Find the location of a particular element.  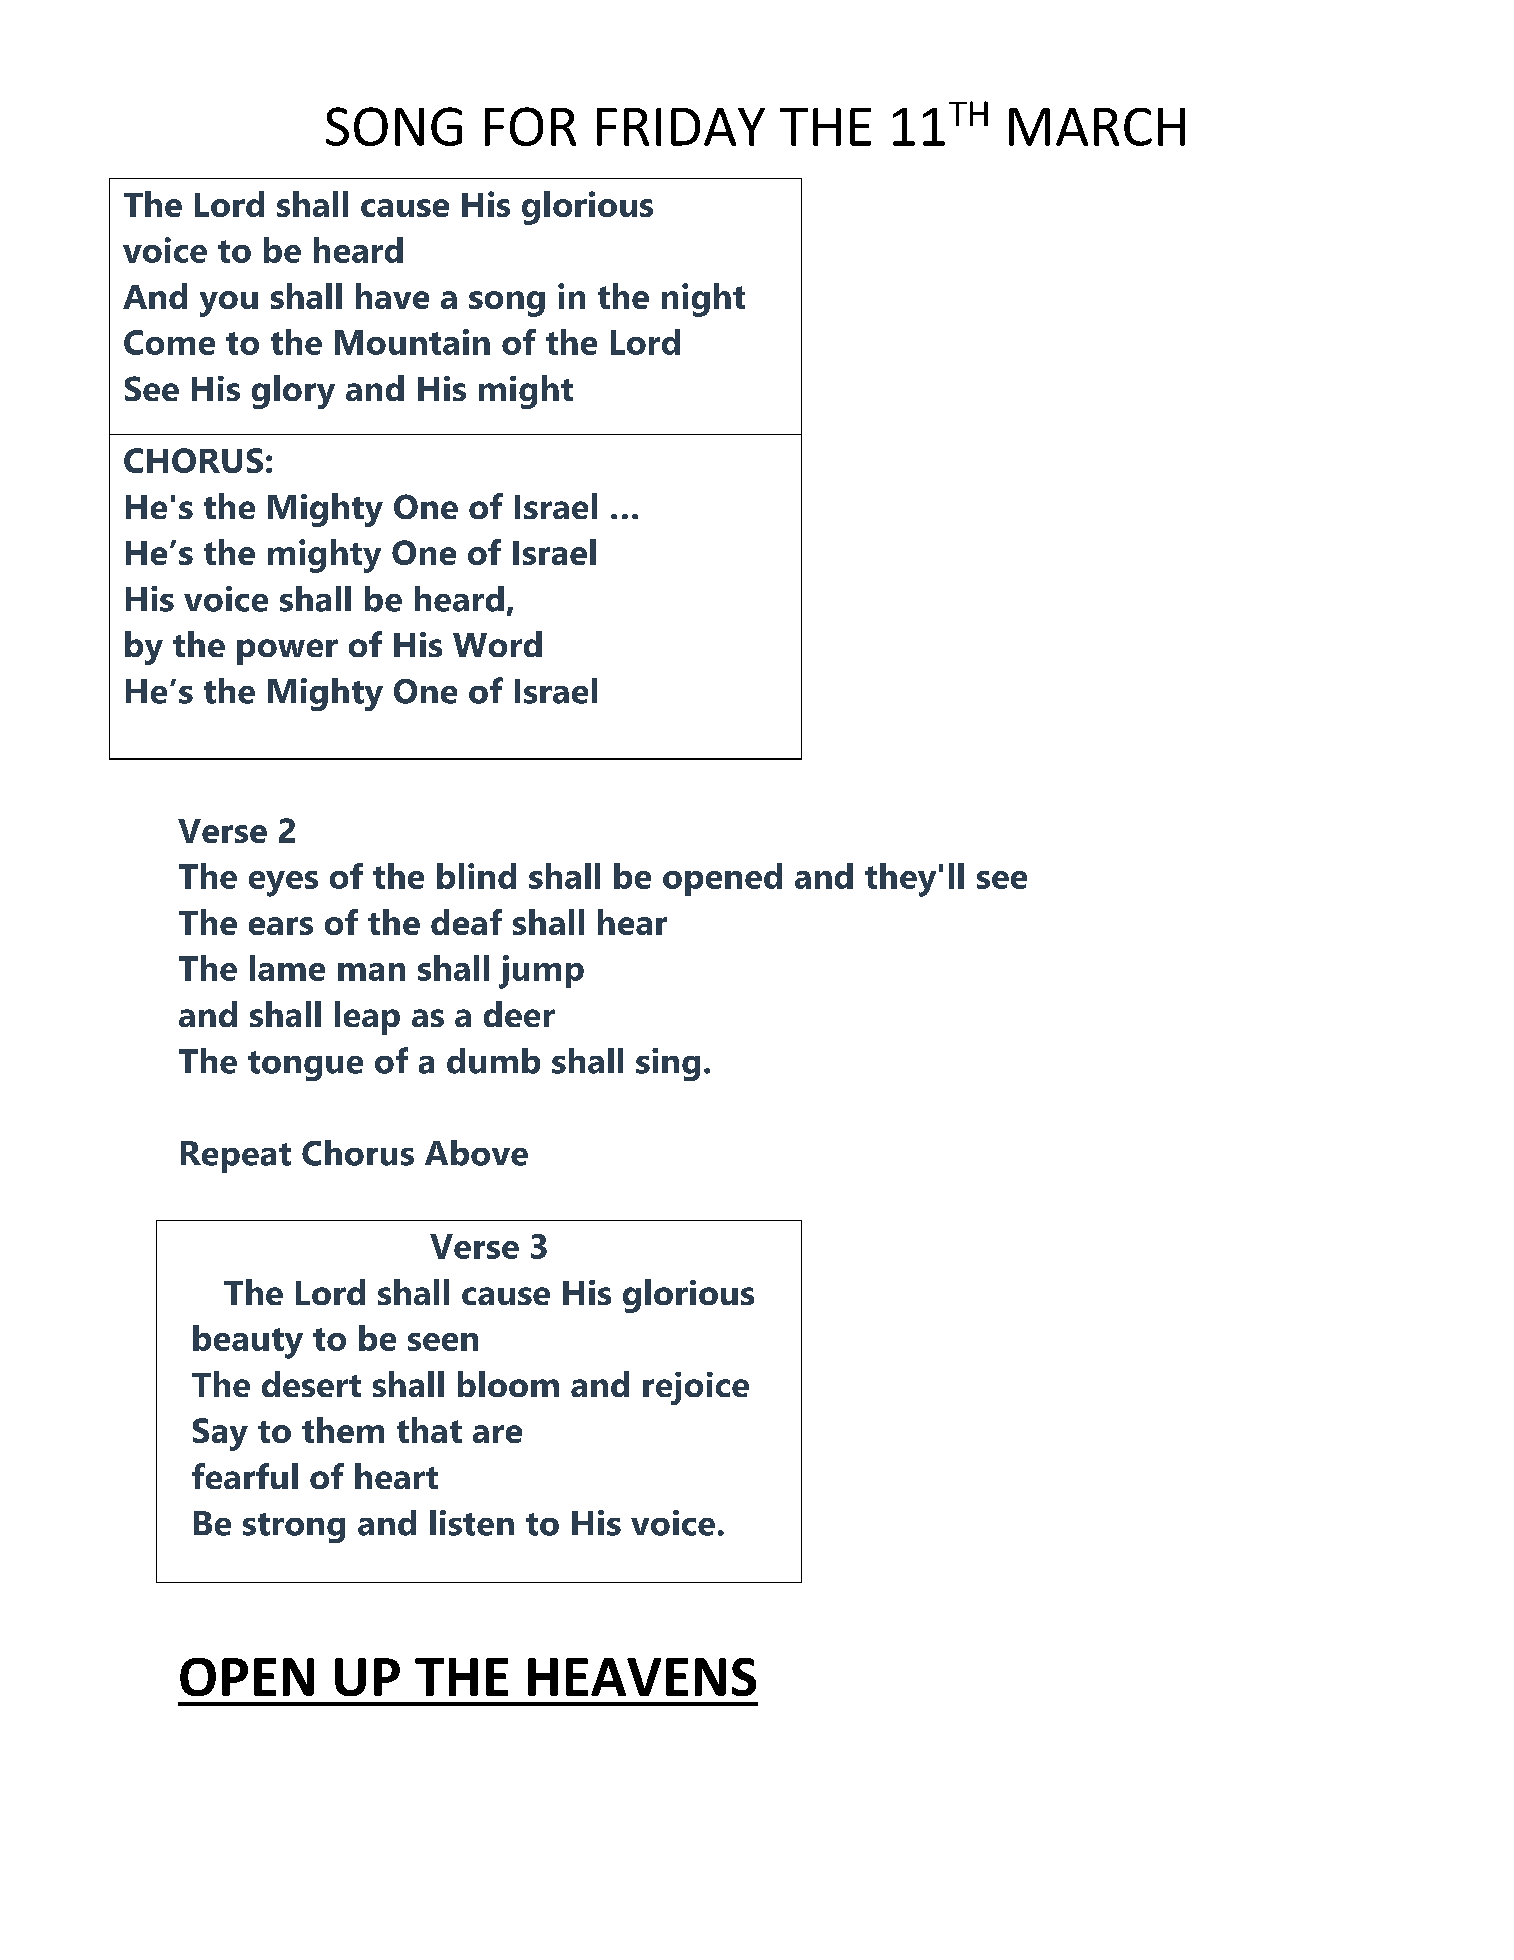

night is located at coordinates (703, 300).
